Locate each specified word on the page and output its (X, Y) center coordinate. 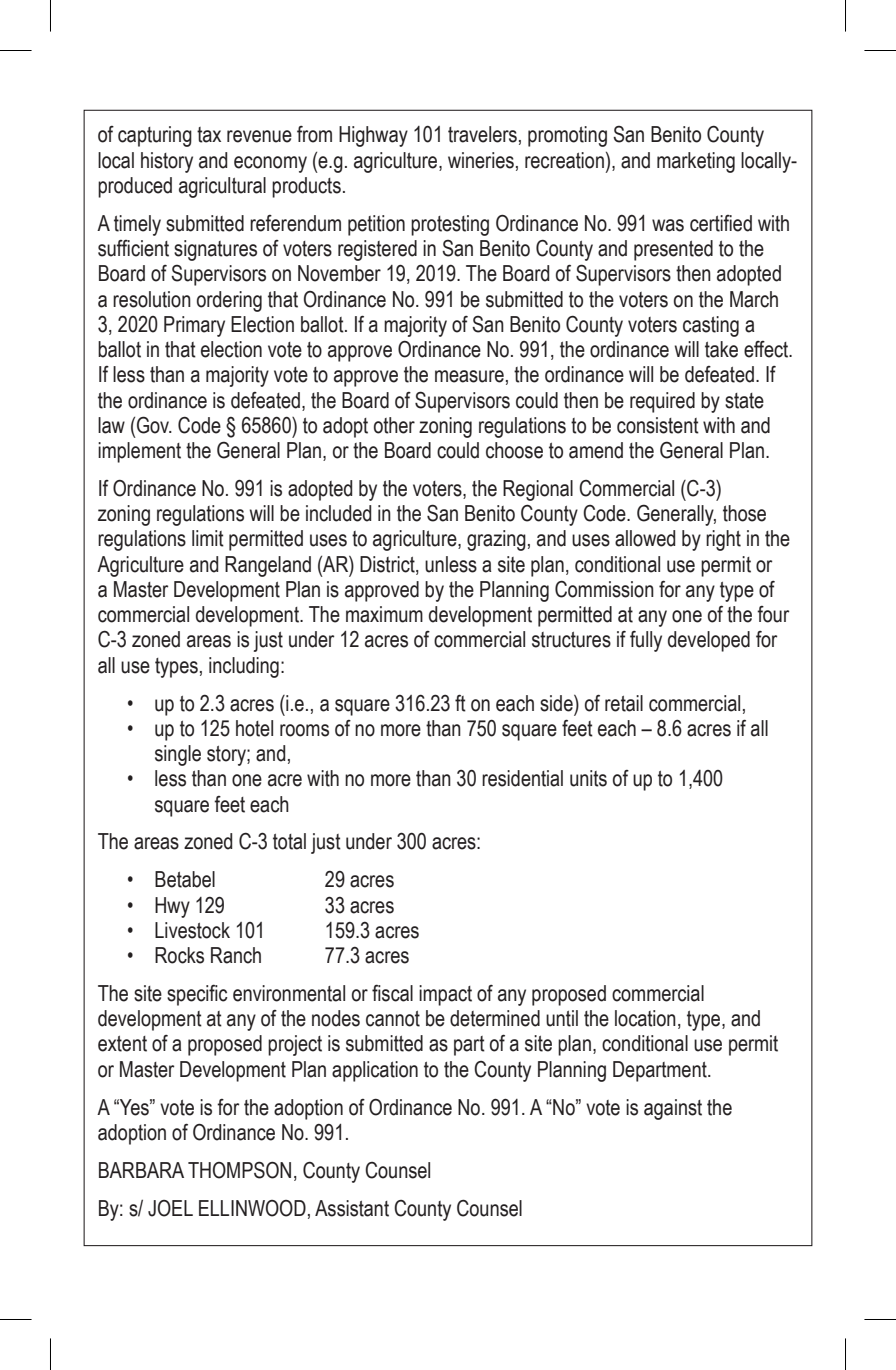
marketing (696, 162)
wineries (481, 160)
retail (624, 703)
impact (445, 995)
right (723, 540)
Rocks (179, 955)
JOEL (170, 1208)
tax (209, 135)
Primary (194, 326)
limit (208, 538)
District (388, 565)
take (721, 349)
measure (469, 376)
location (645, 1018)
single (178, 755)
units (588, 778)
